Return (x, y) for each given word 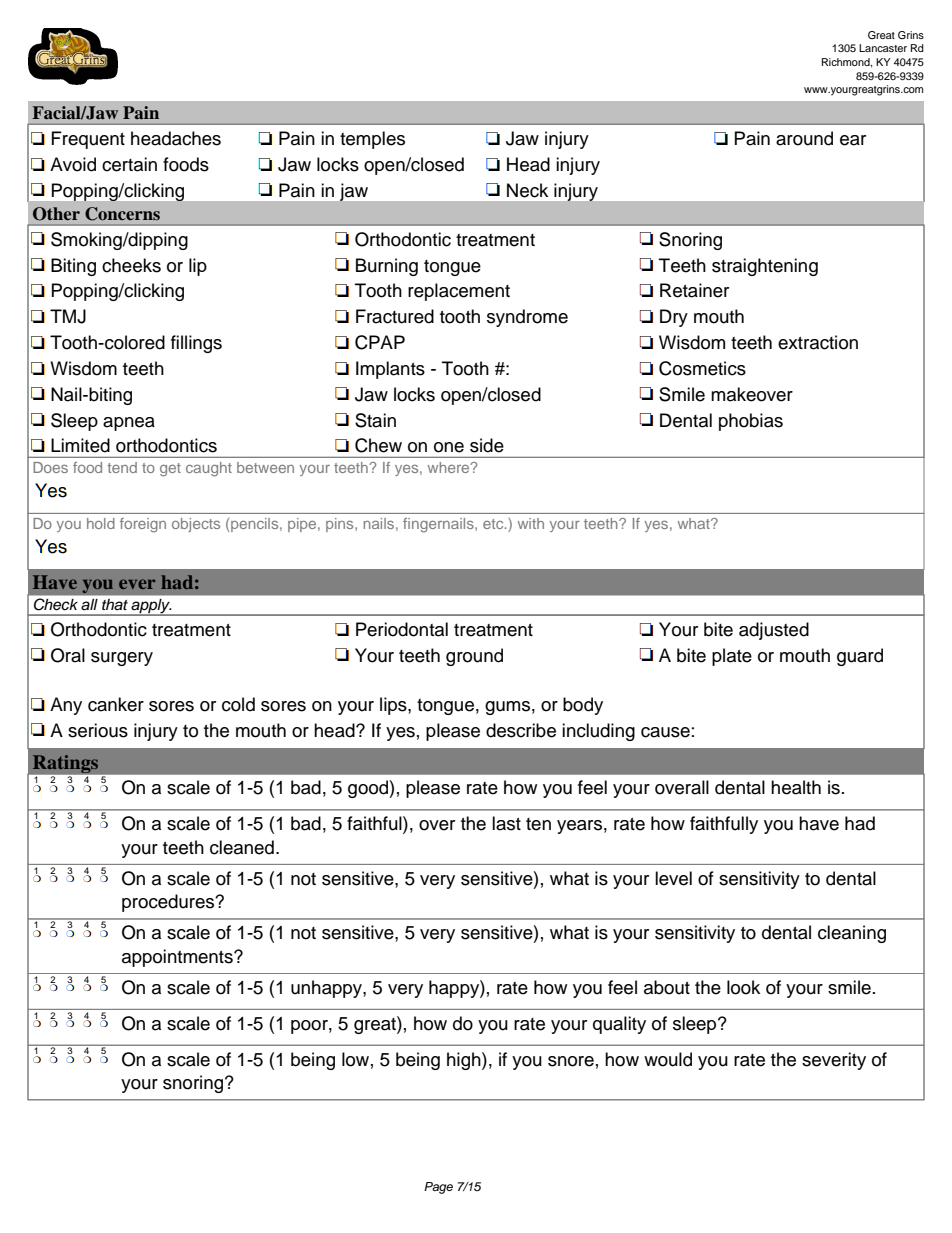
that (115, 604)
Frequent (88, 140)
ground (474, 657)
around (804, 138)
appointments (178, 958)
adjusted (774, 631)
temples (372, 140)
